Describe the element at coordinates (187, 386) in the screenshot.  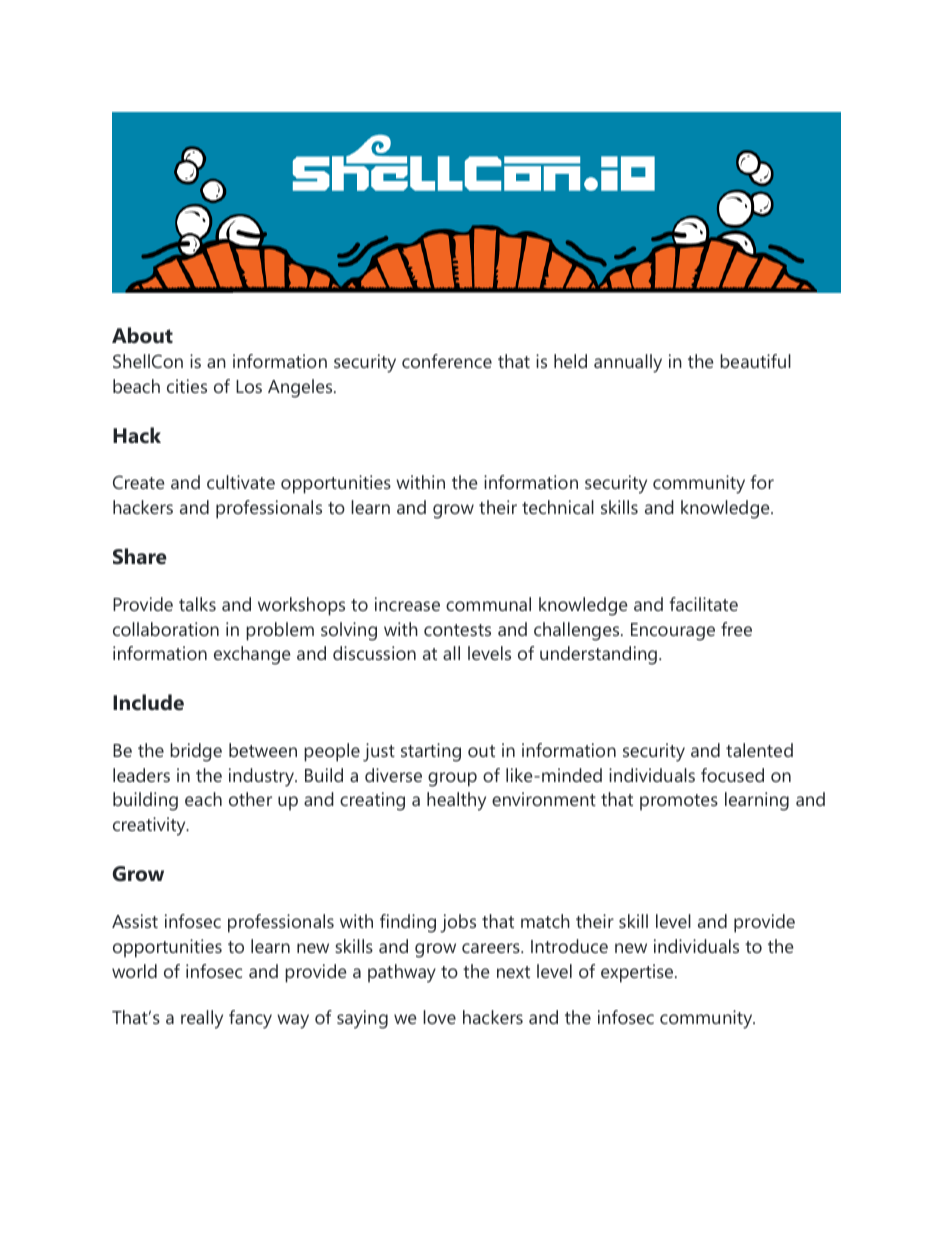
I see `cities` at that location.
